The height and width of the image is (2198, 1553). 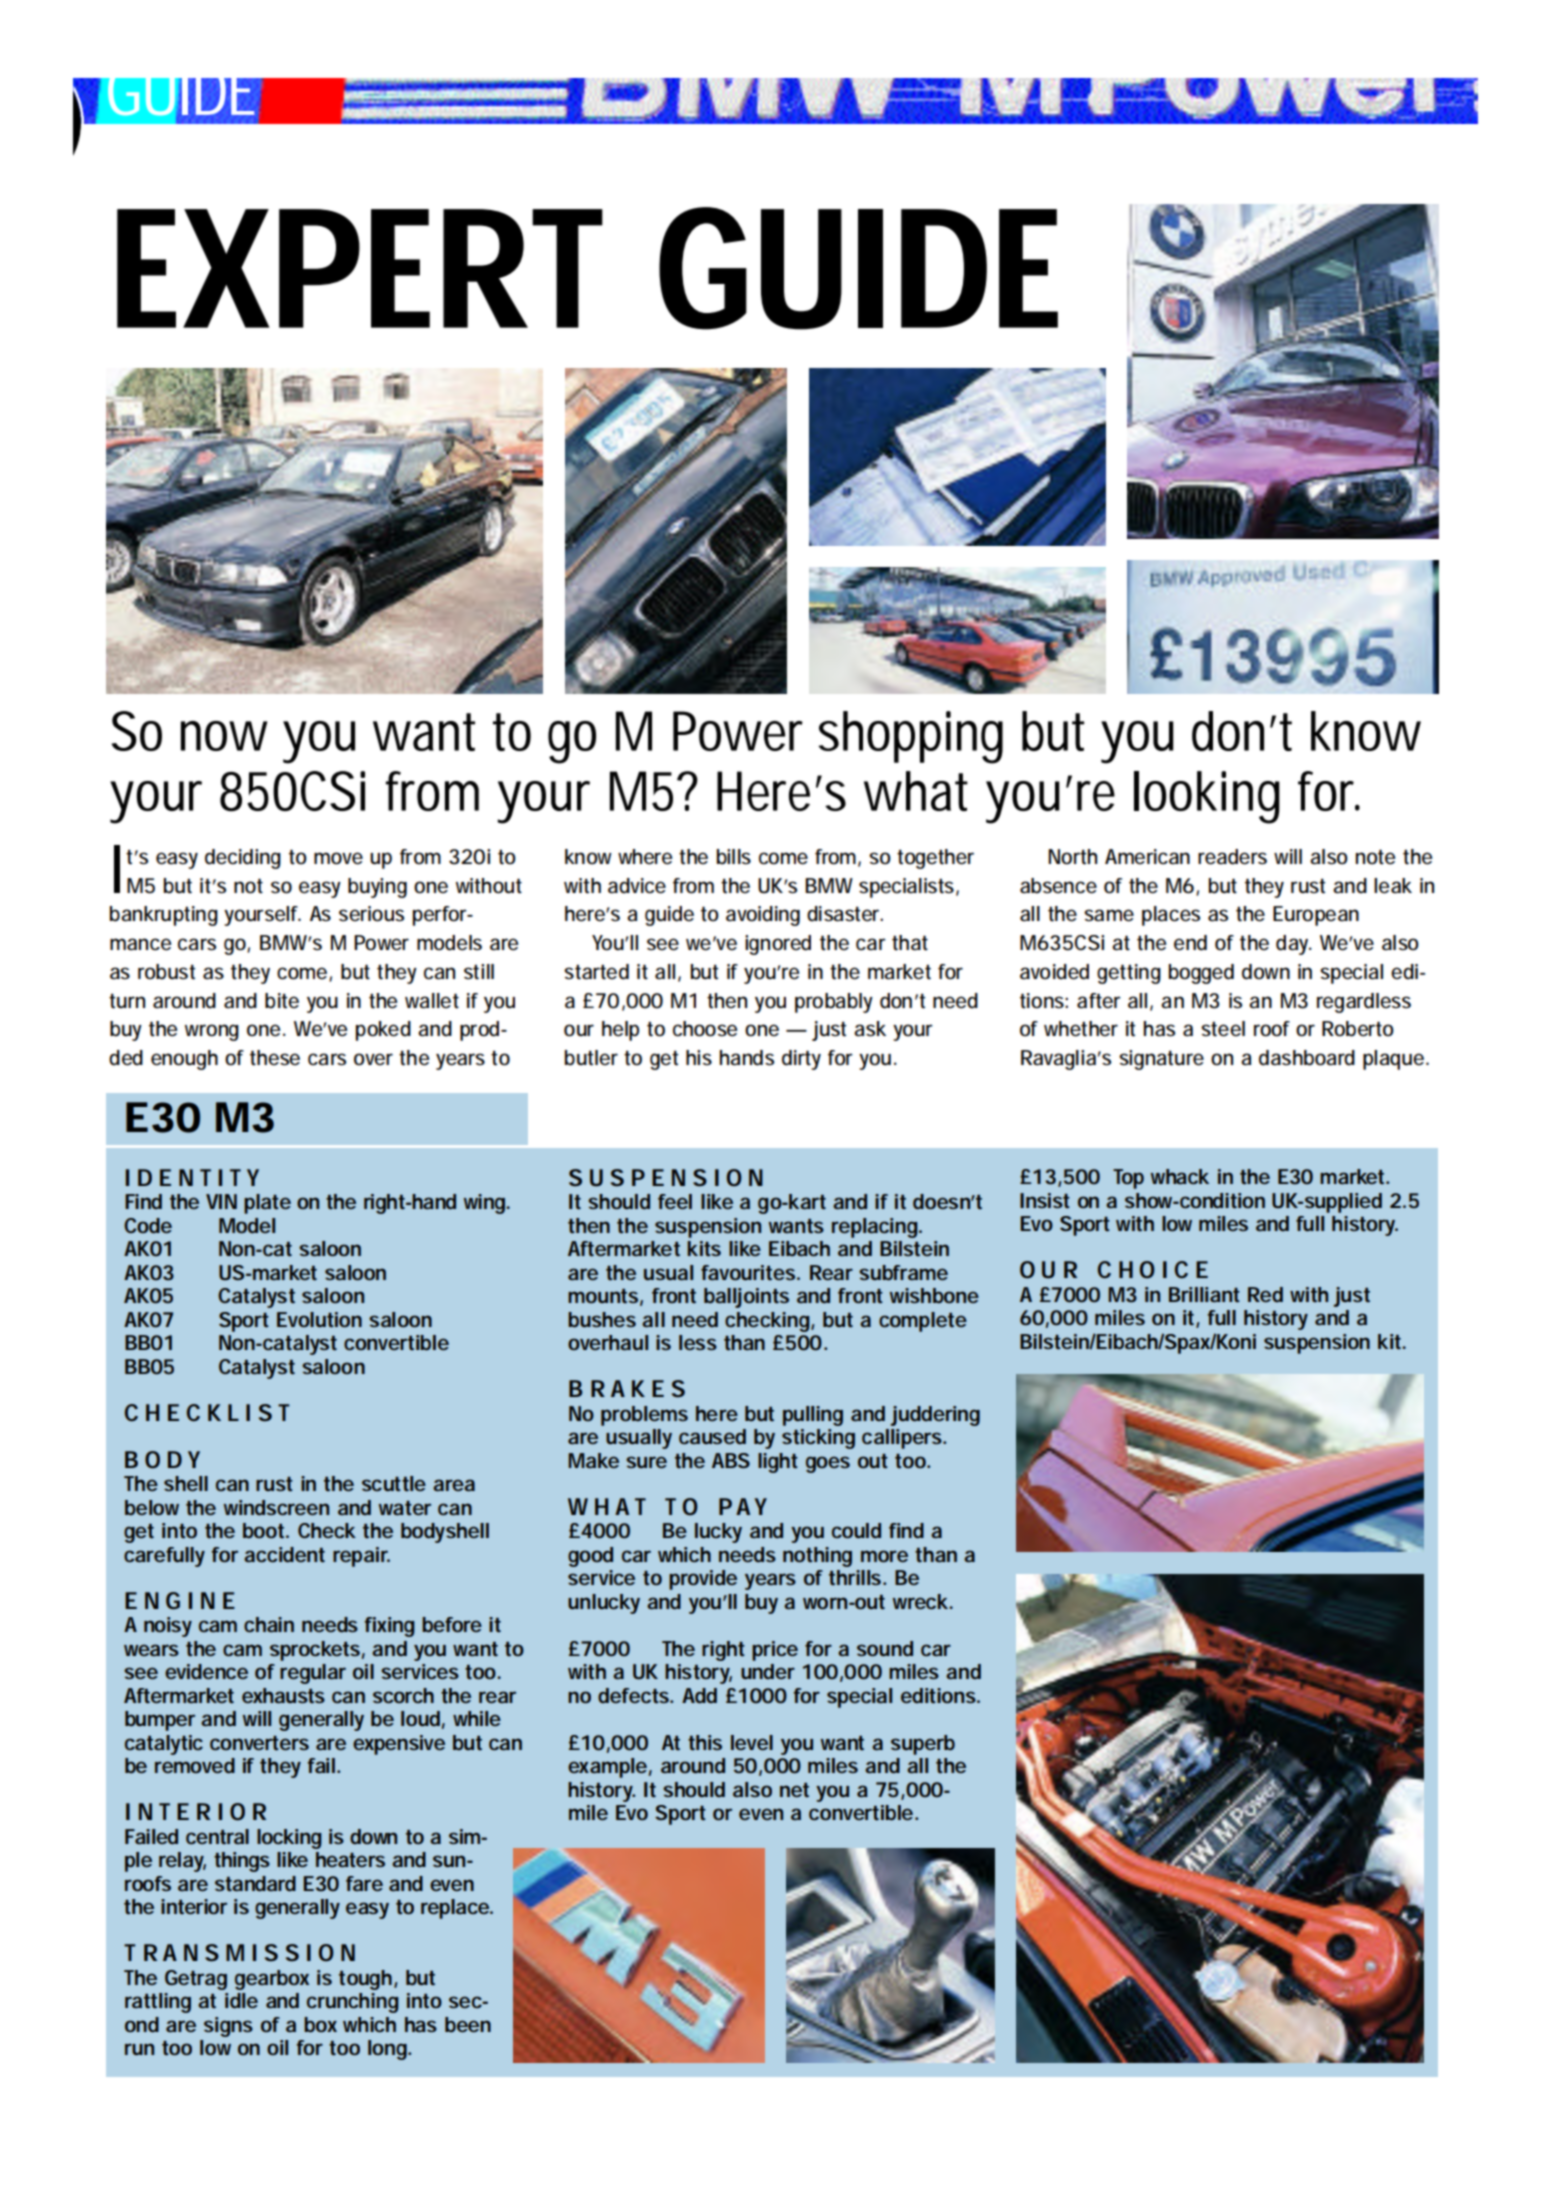 What do you see at coordinates (734, 857) in the image?
I see `bills` at bounding box center [734, 857].
